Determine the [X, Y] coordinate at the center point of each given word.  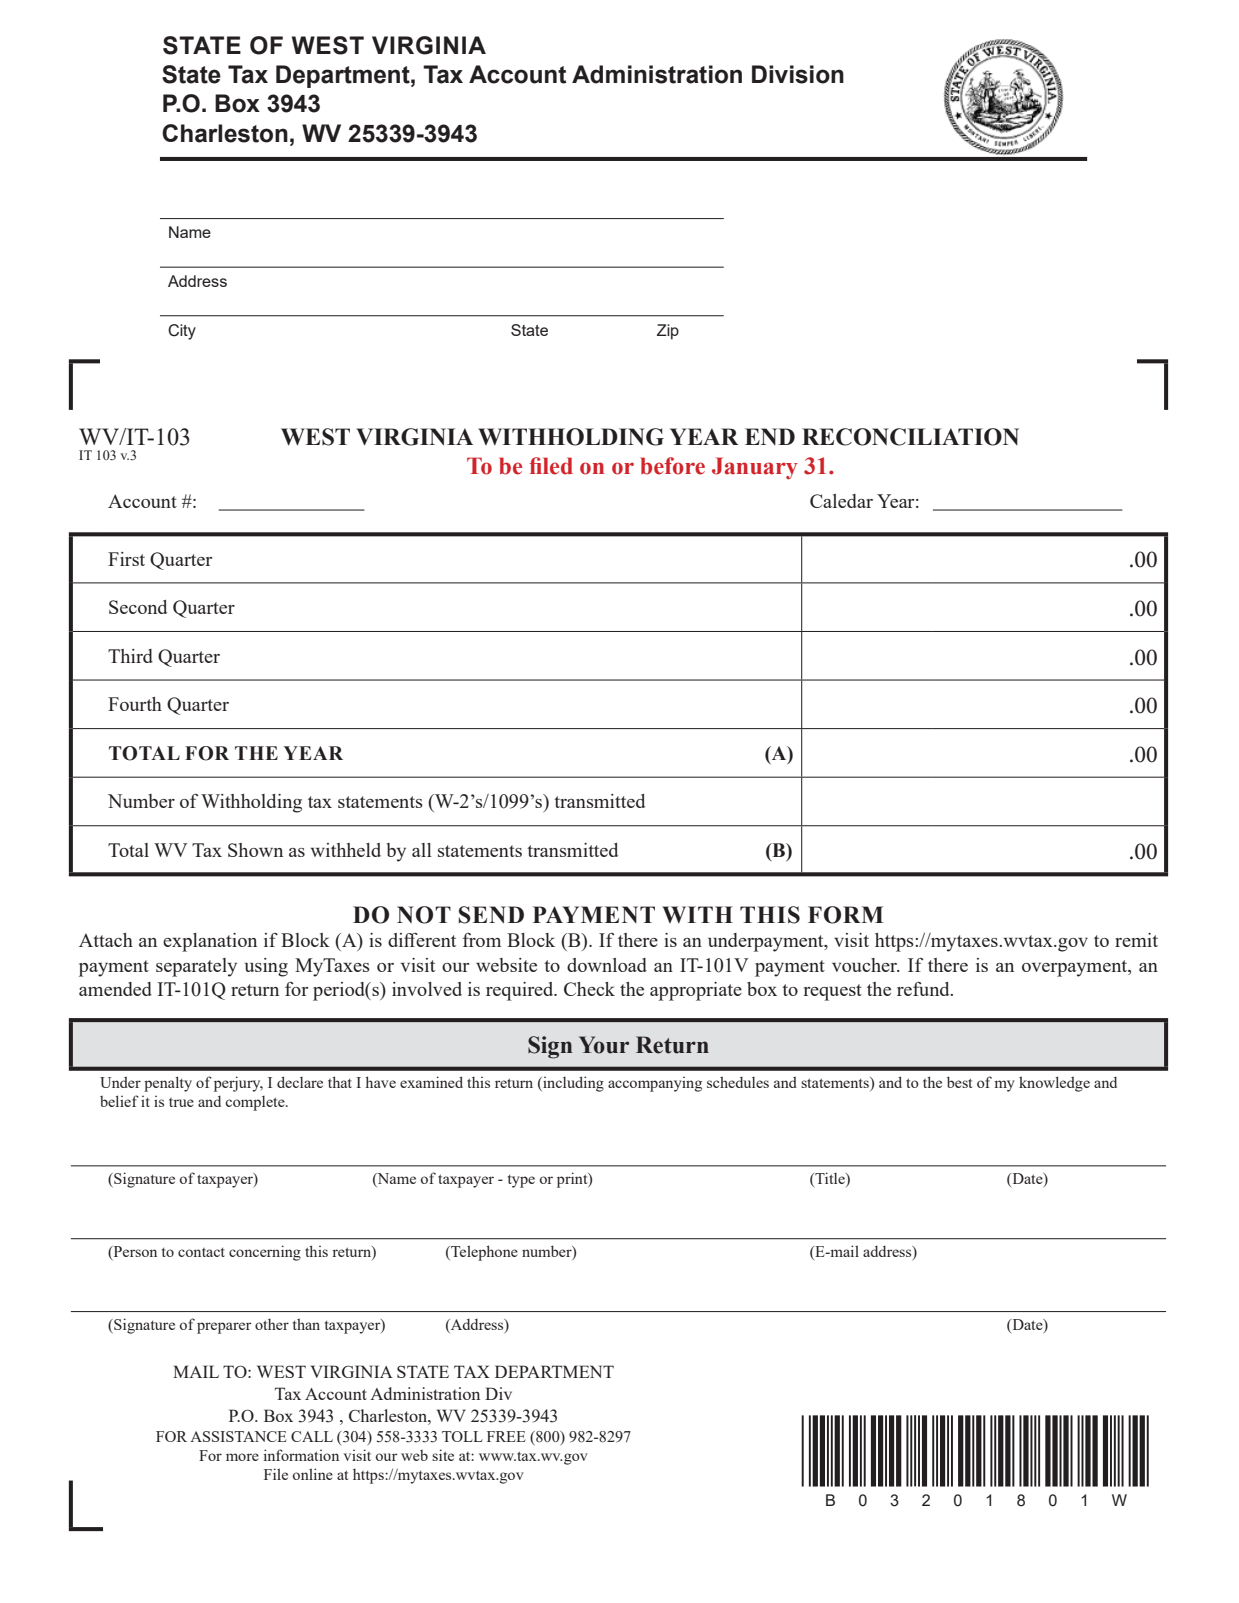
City [182, 332]
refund [924, 989]
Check [589, 989]
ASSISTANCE [238, 1436]
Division [798, 74]
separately [196, 967]
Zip [668, 332]
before [673, 466]
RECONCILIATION [910, 437]
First [126, 559]
